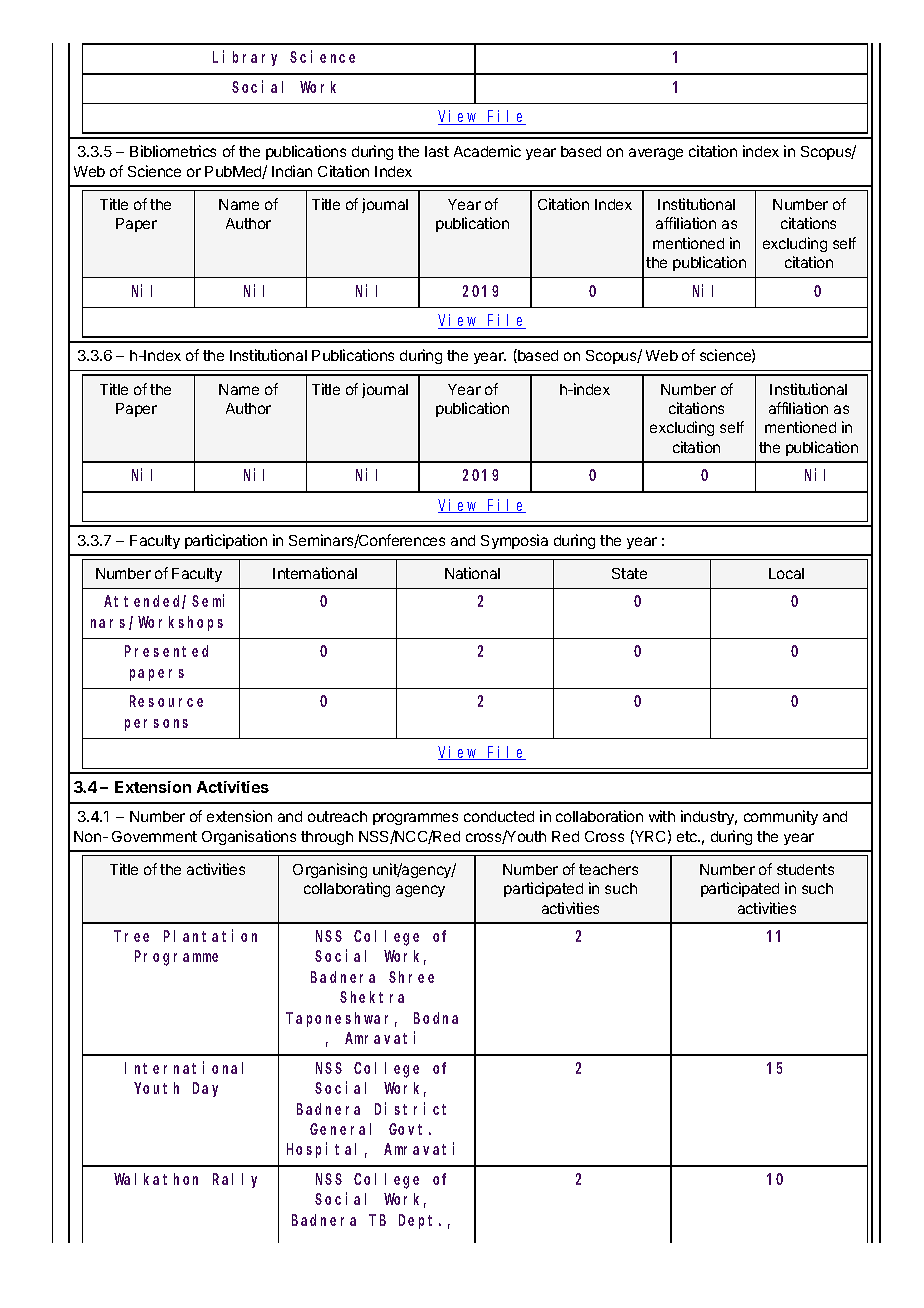 The height and width of the page is (1308, 924). Describe the element at coordinates (786, 573) in the page. I see `Local` at that location.
